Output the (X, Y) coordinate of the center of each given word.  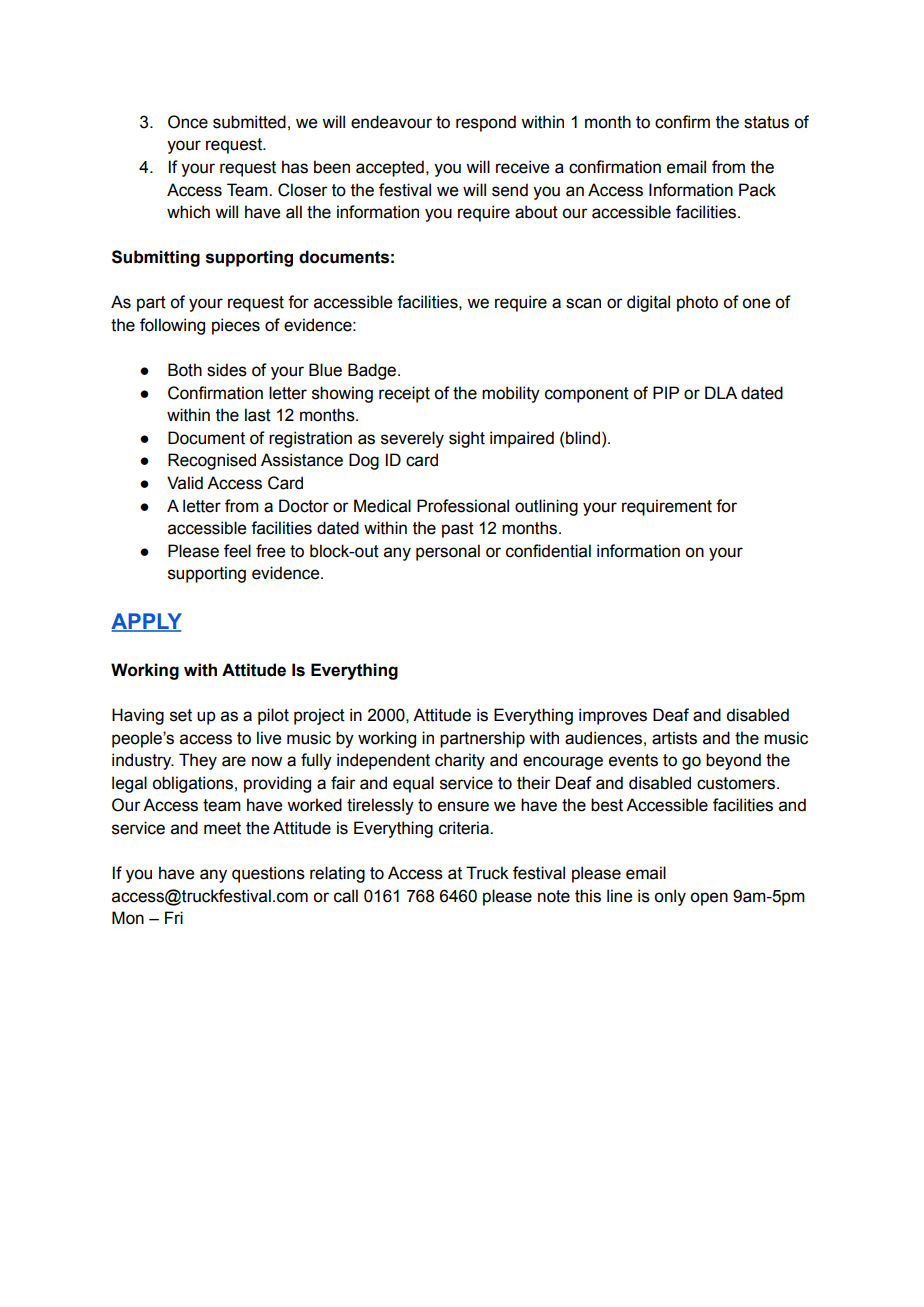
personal (448, 552)
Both (185, 370)
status (766, 122)
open (709, 899)
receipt (404, 394)
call (346, 896)
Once (188, 122)
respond (486, 123)
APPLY (146, 622)
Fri (174, 917)
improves (613, 716)
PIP (666, 392)
